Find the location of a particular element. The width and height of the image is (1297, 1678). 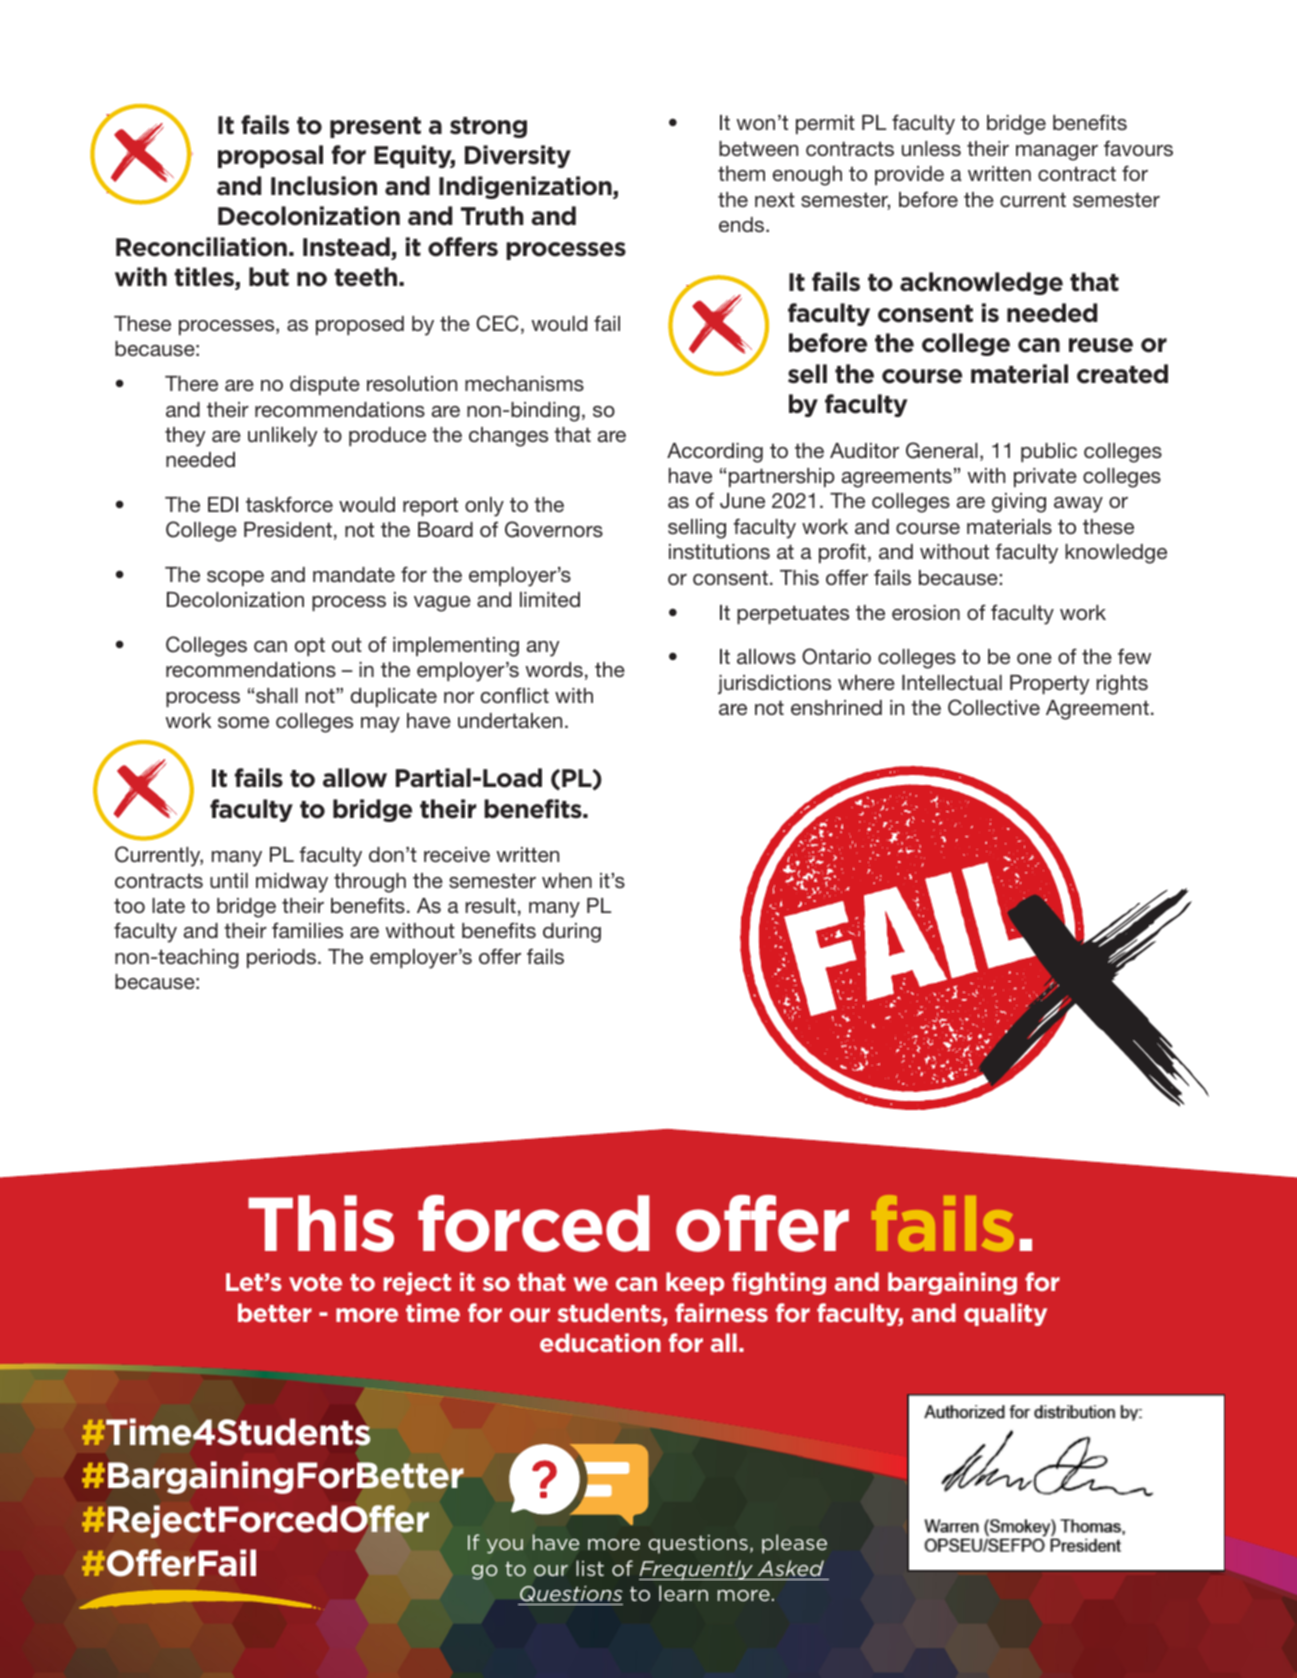

please is located at coordinates (794, 1544).
